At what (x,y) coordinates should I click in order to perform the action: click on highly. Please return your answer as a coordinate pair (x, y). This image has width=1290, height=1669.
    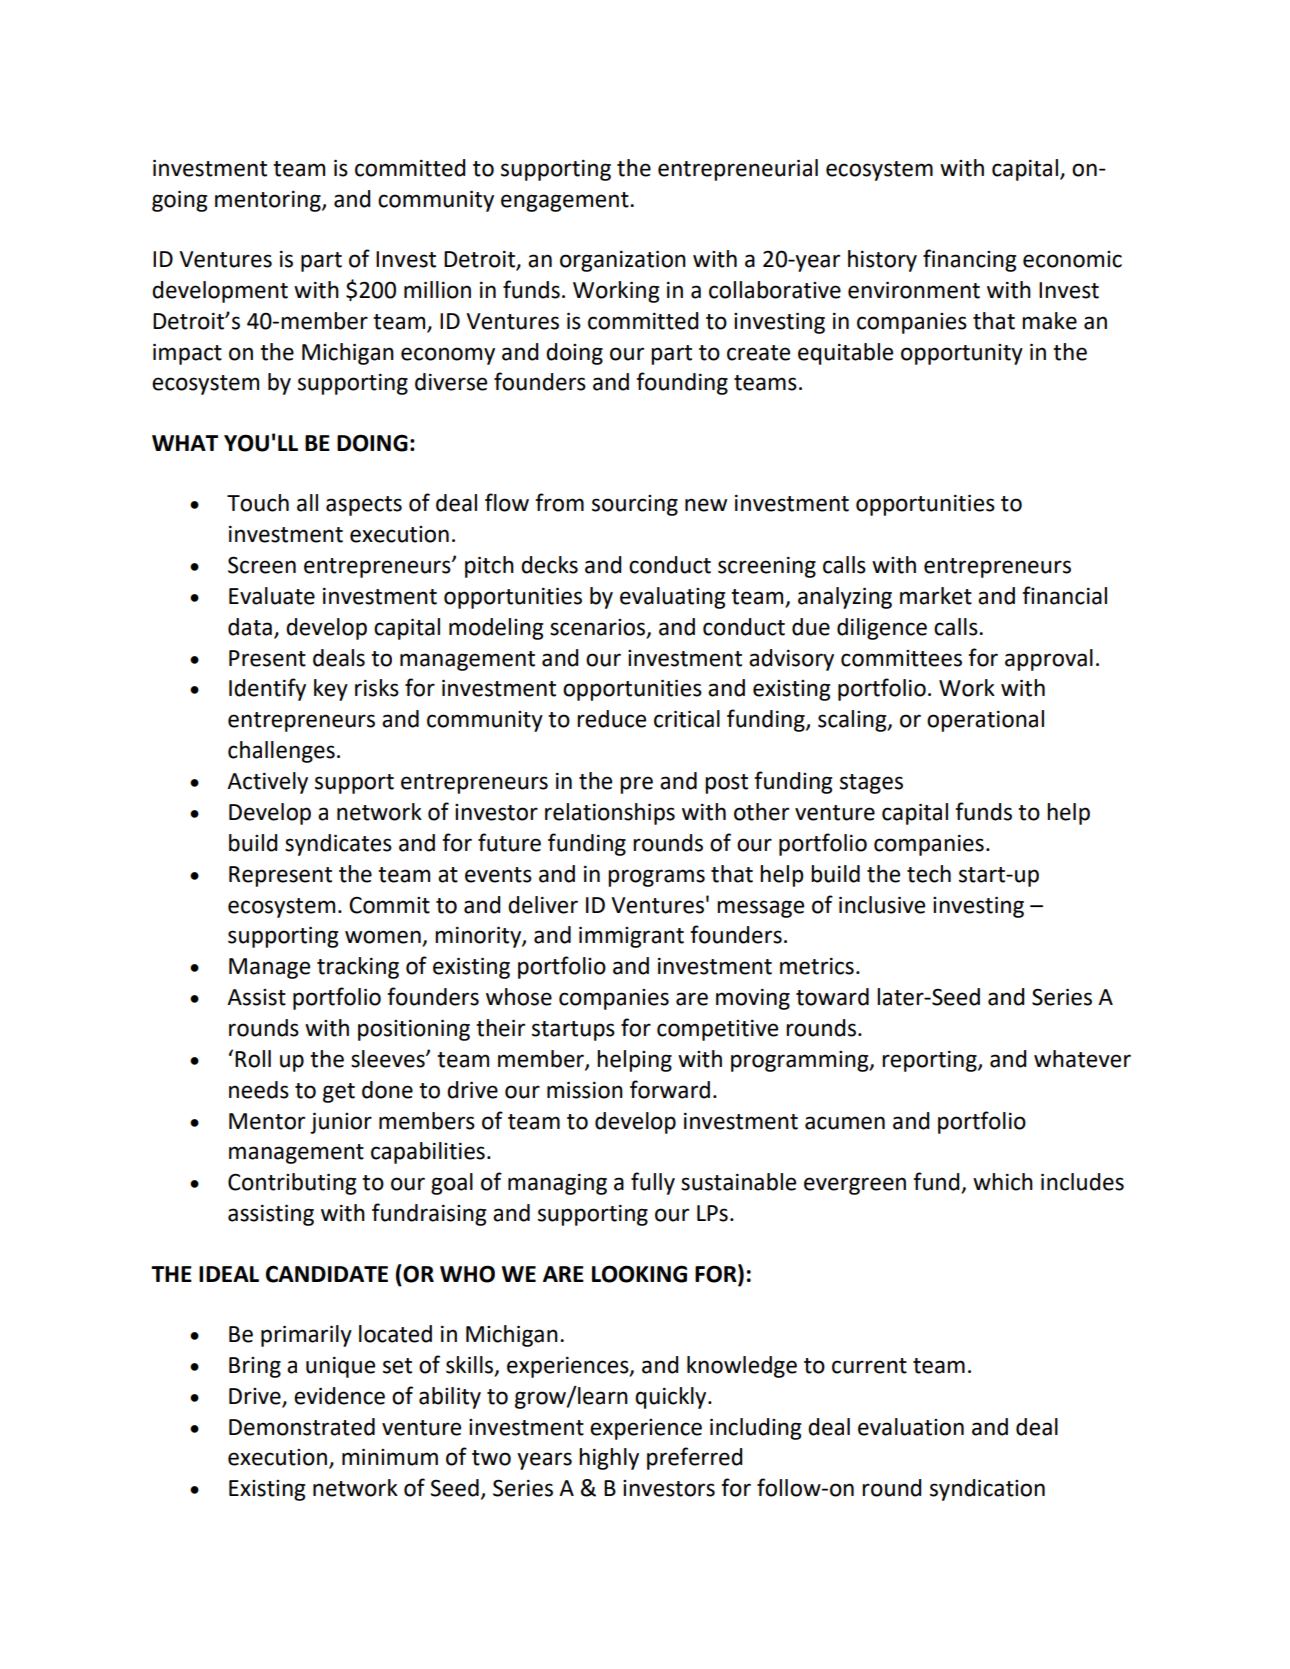
    Looking at the image, I should click on (609, 1459).
